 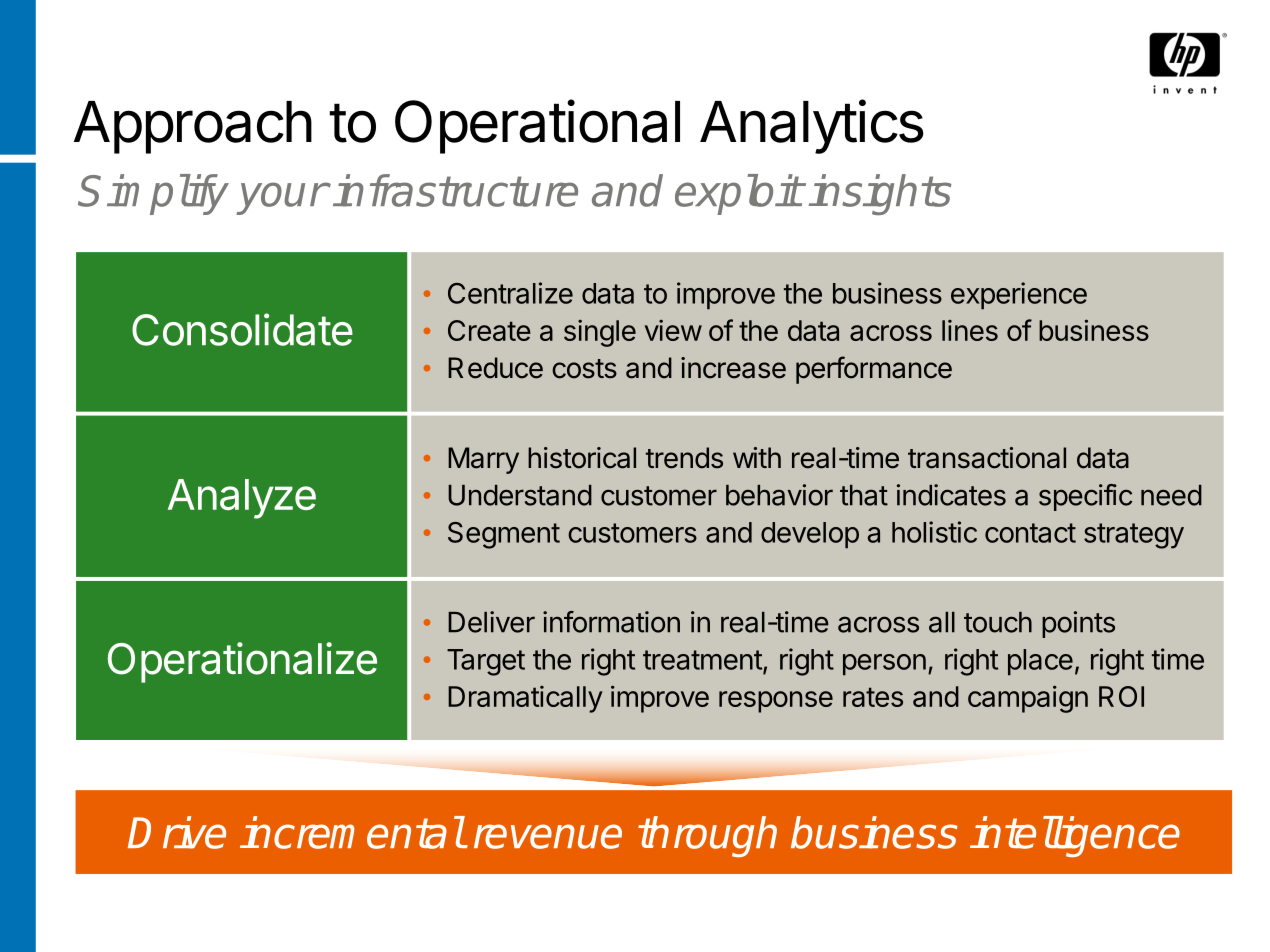 What do you see at coordinates (1075, 836) in the image?
I see `intelligence` at bounding box center [1075, 836].
